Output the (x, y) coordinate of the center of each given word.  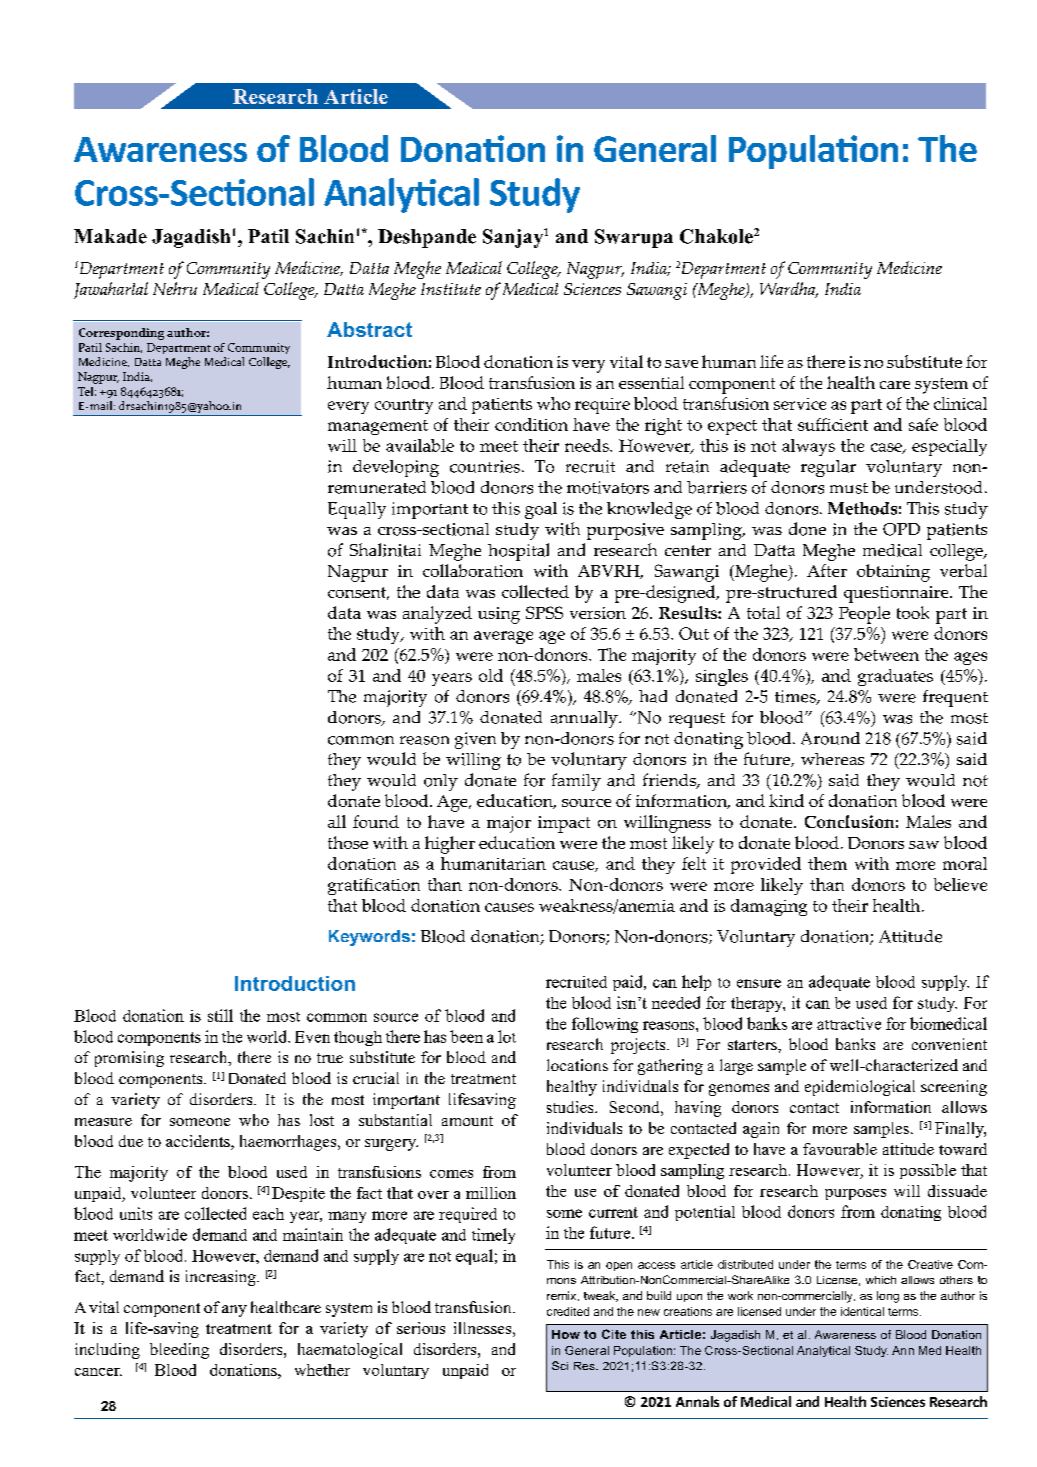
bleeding (179, 1351)
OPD (901, 529)
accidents (199, 1142)
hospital (518, 552)
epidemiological (860, 1088)
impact (564, 824)
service (800, 404)
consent (358, 593)
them (827, 863)
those (348, 842)
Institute (451, 289)
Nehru (175, 288)
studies (571, 1107)
